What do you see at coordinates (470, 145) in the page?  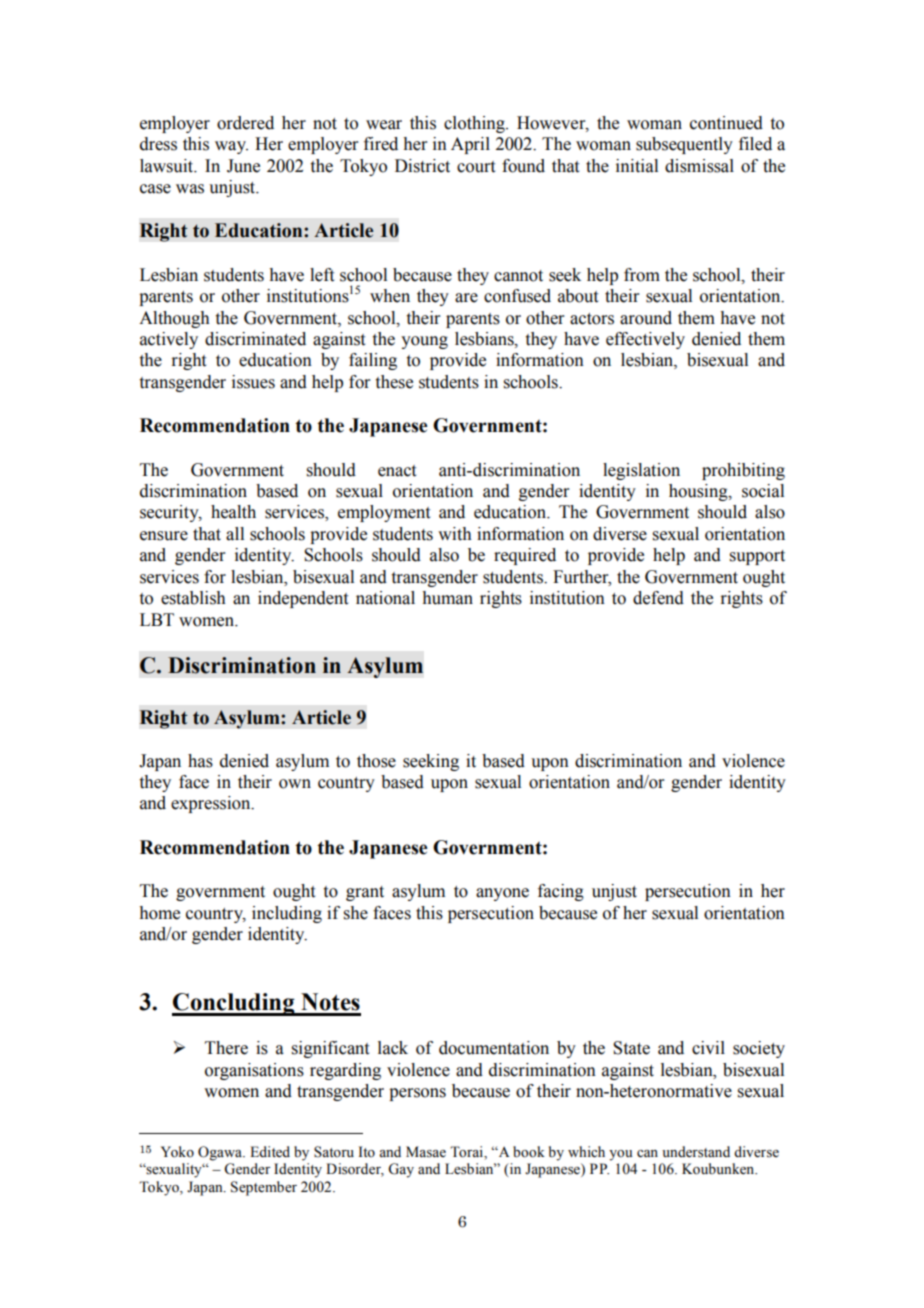 I see `April` at bounding box center [470, 145].
